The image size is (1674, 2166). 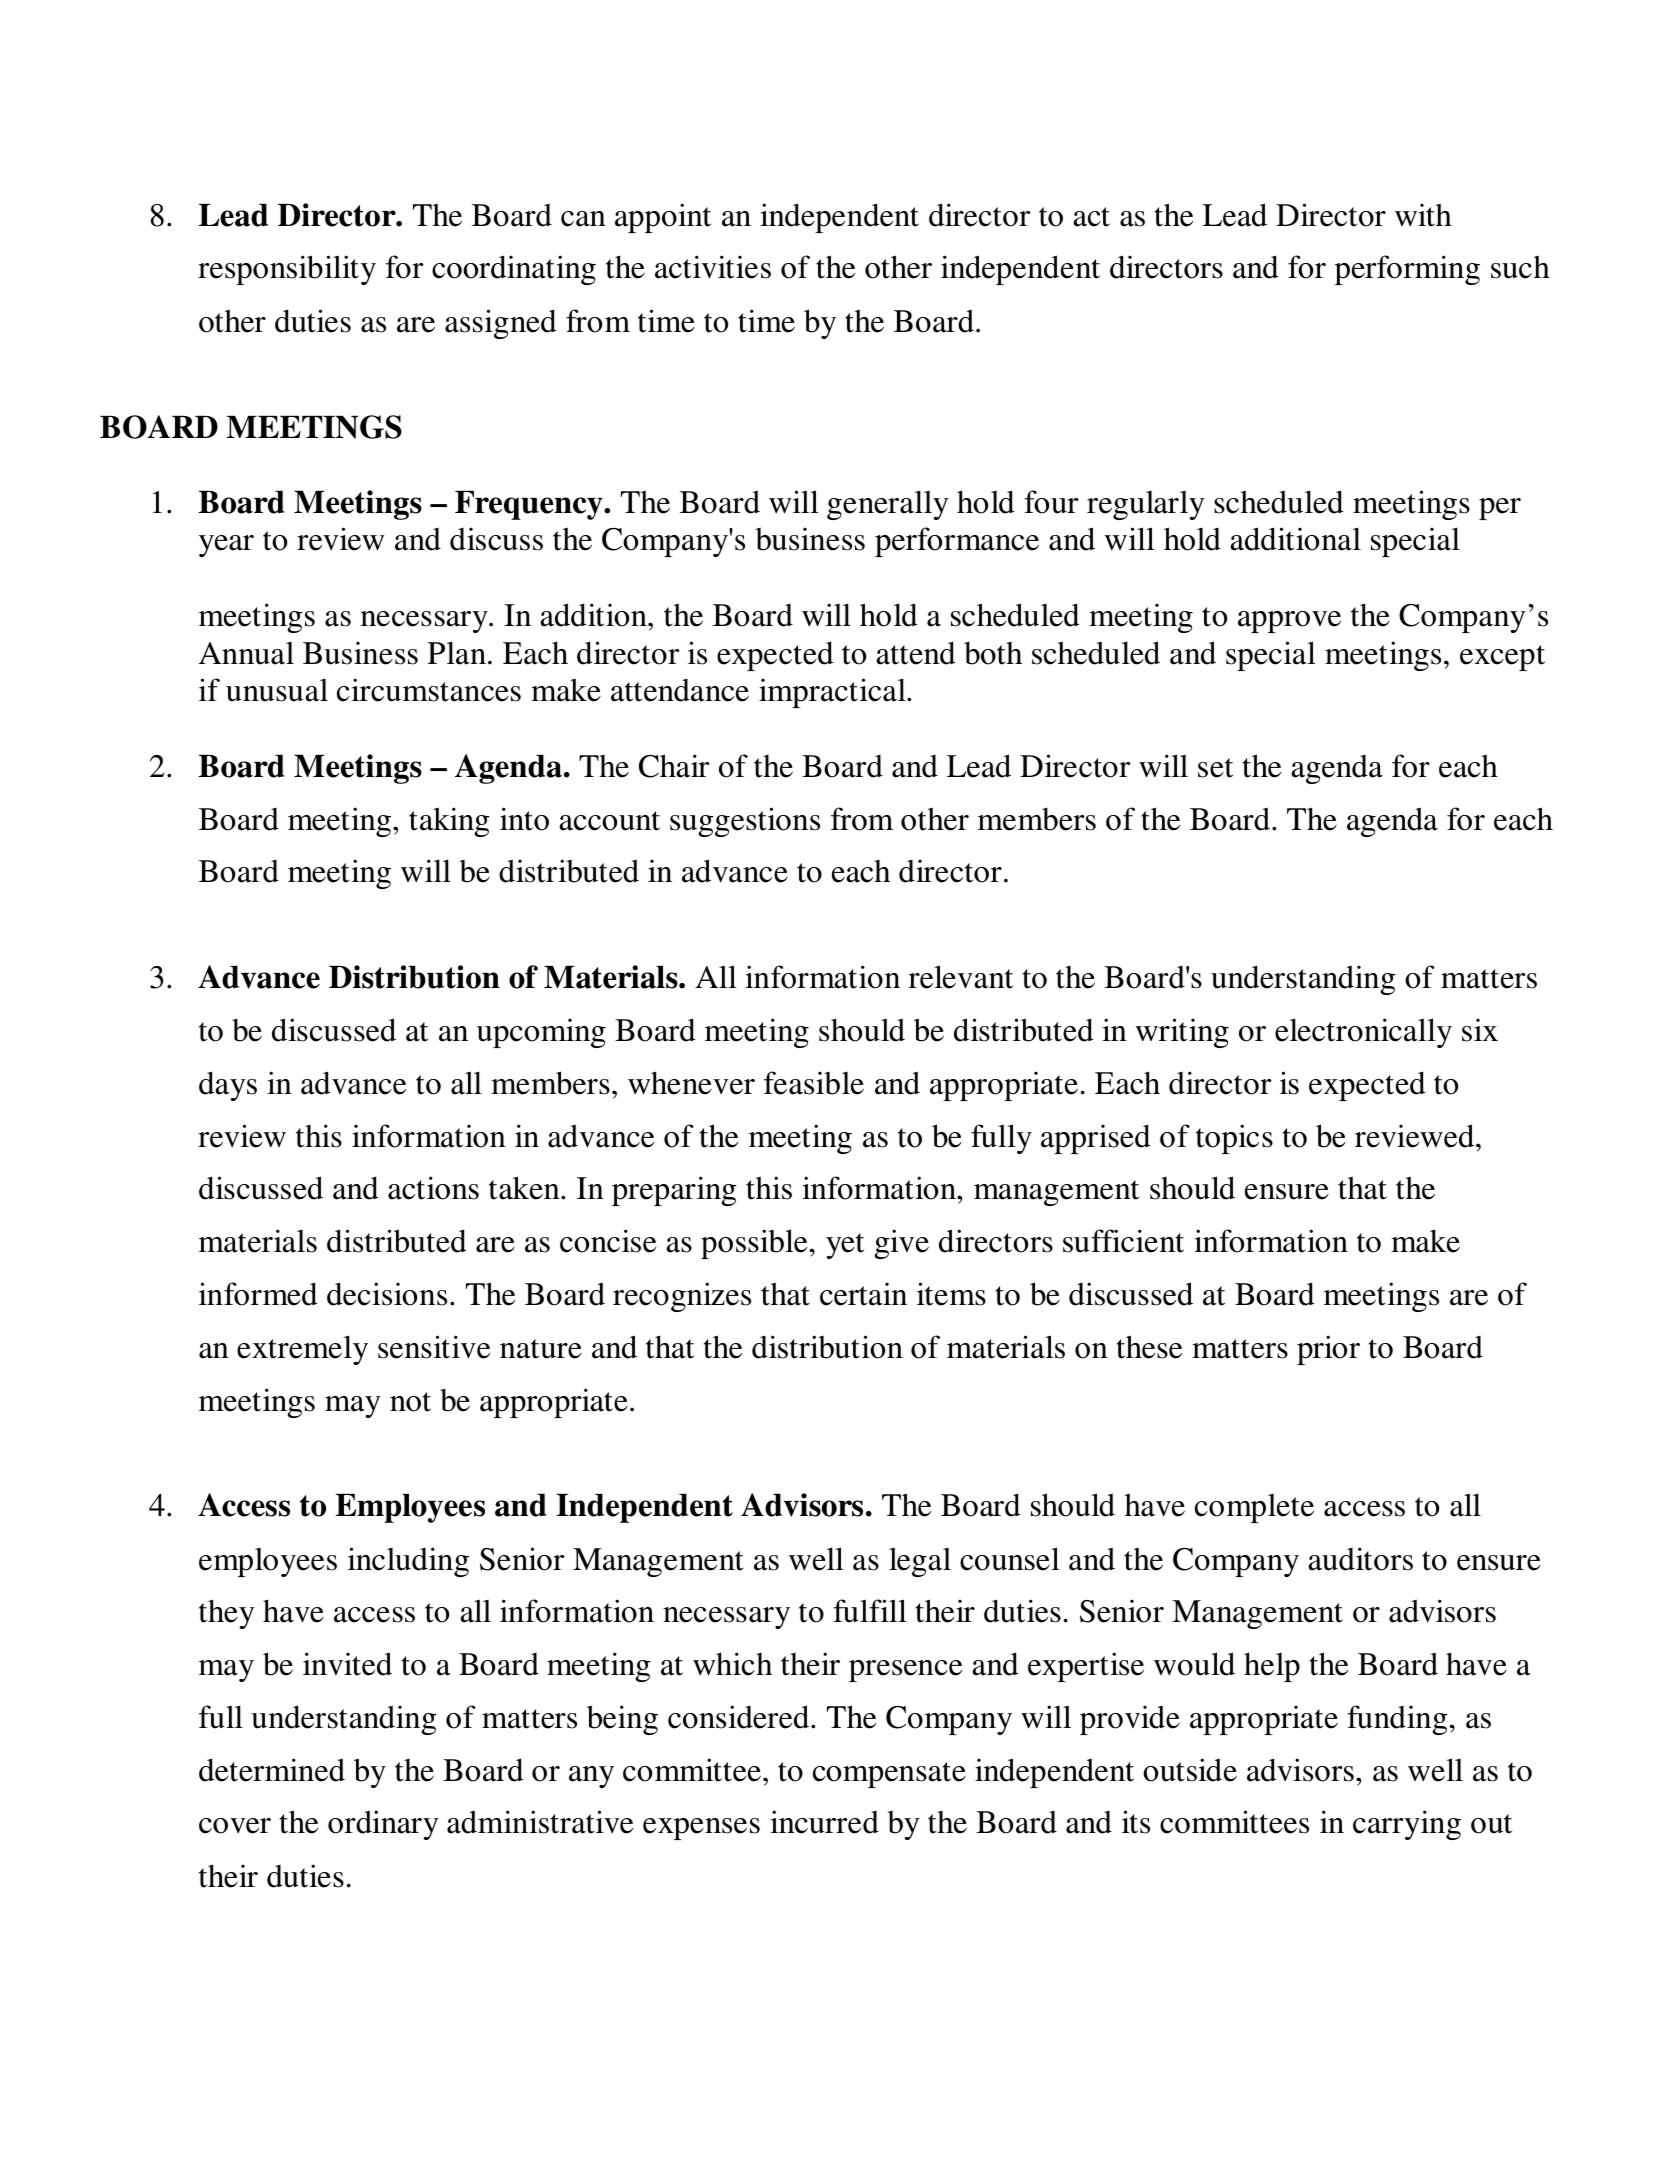 What do you see at coordinates (1215, 768) in the screenshot?
I see `set` at bounding box center [1215, 768].
